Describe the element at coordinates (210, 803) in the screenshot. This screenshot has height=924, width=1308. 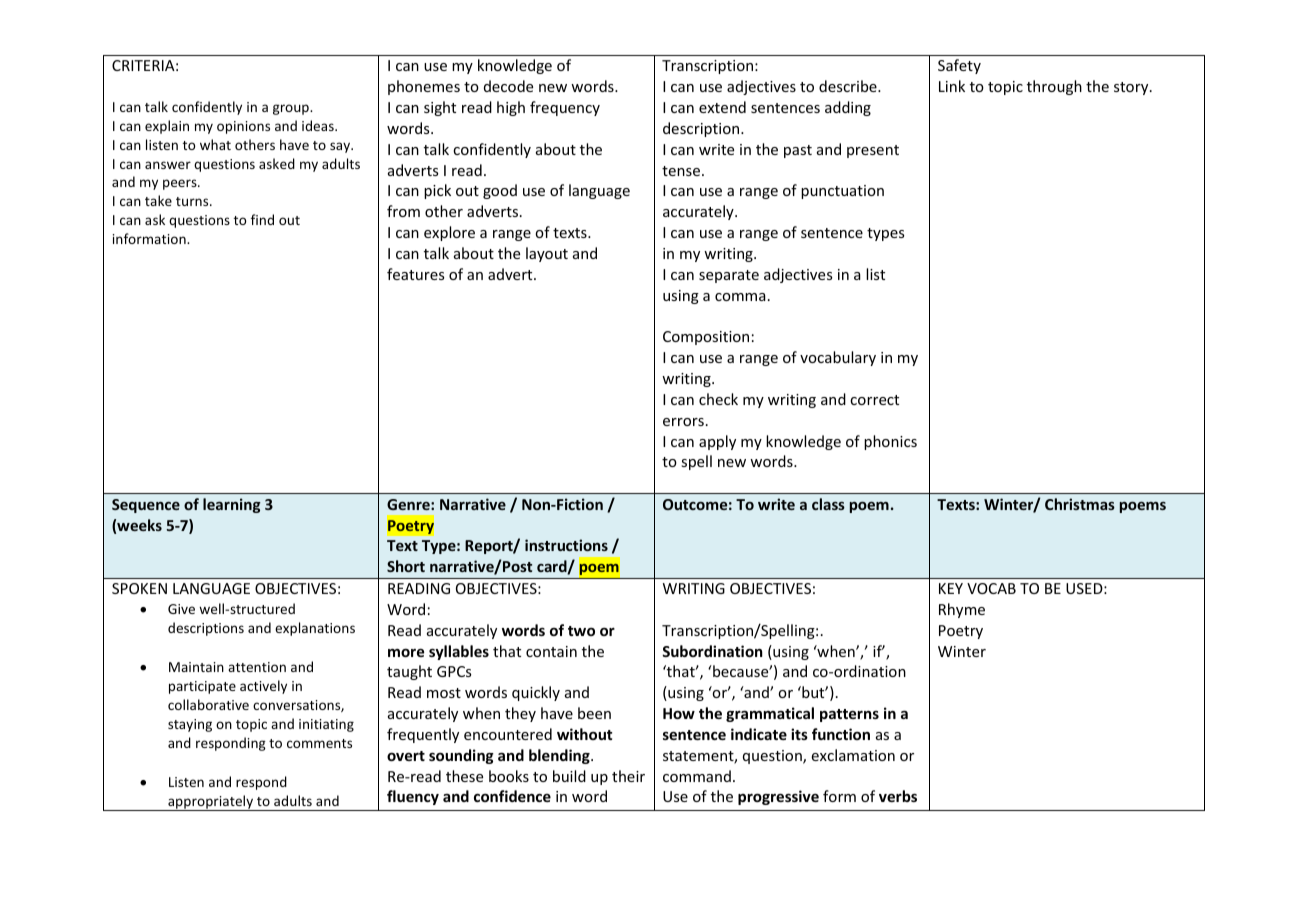
I see `appropriately` at that location.
